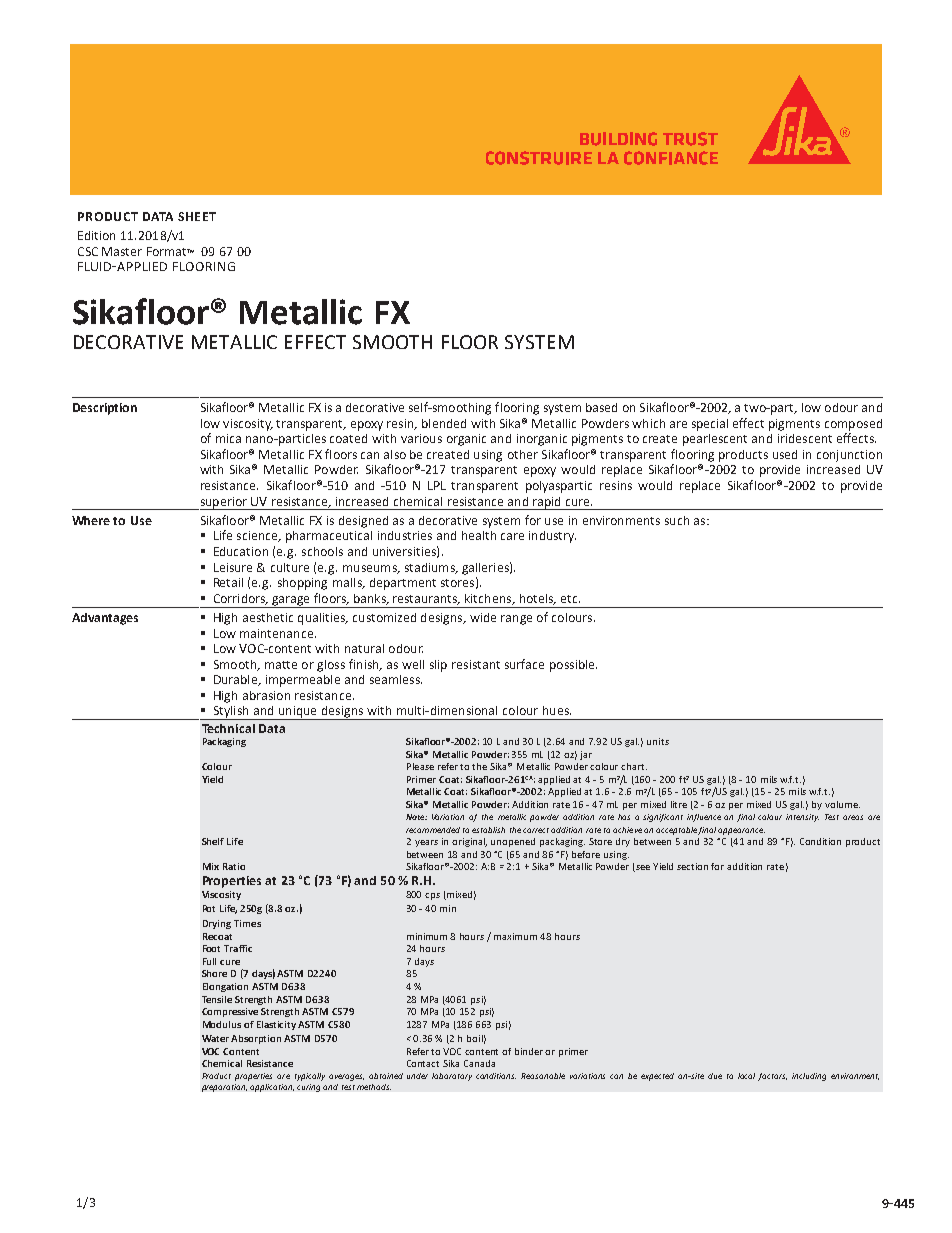 This screenshot has width=952, height=1233. Describe the element at coordinates (215, 1038) in the screenshot. I see `Water` at that location.
